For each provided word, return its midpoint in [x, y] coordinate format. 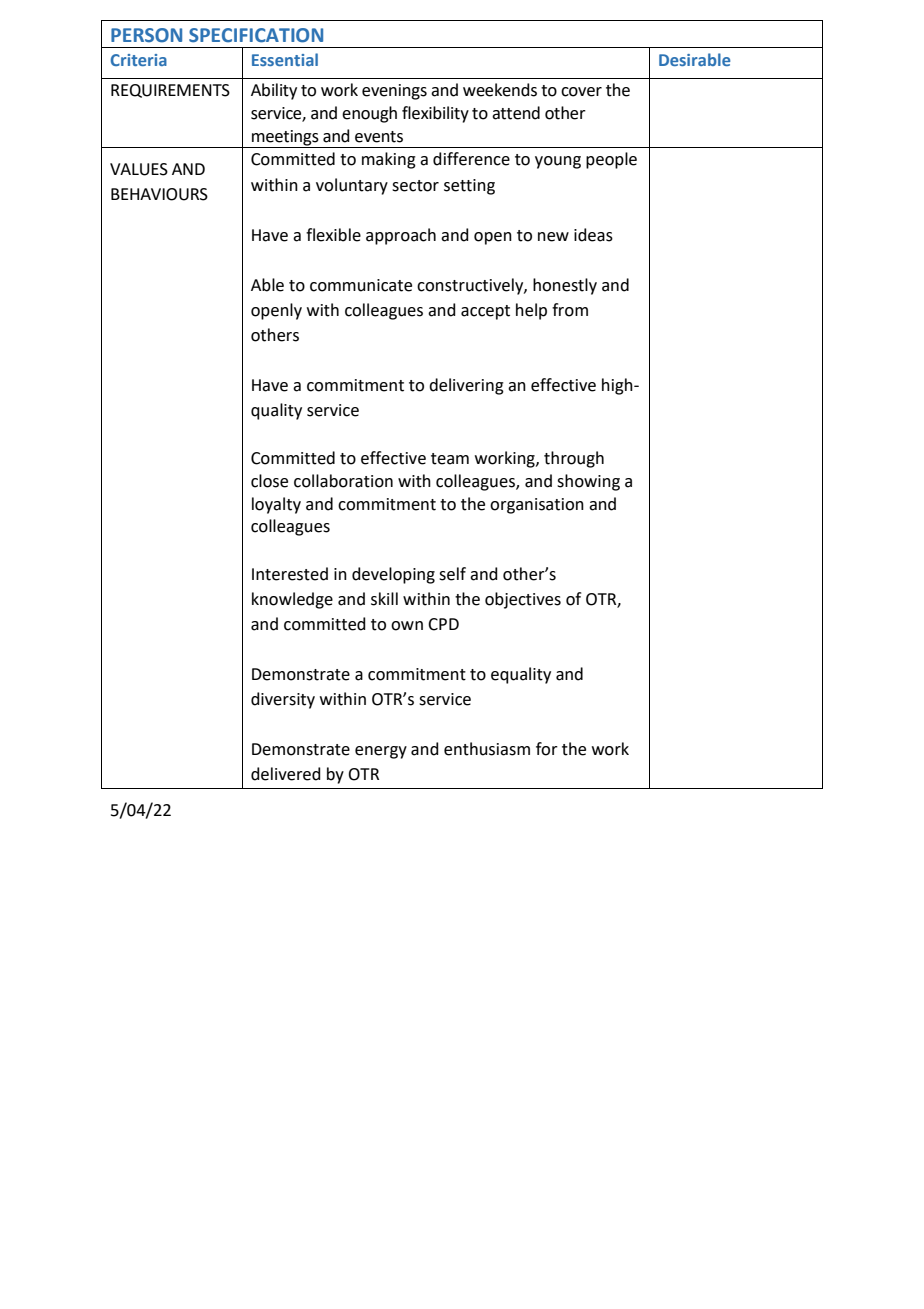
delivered [286, 774]
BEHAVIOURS [159, 194]
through [574, 459]
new [553, 237]
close [269, 481]
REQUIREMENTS [170, 91]
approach [401, 236]
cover [581, 92]
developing [393, 575]
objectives [523, 600]
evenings [394, 92]
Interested [290, 574]
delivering [466, 386]
